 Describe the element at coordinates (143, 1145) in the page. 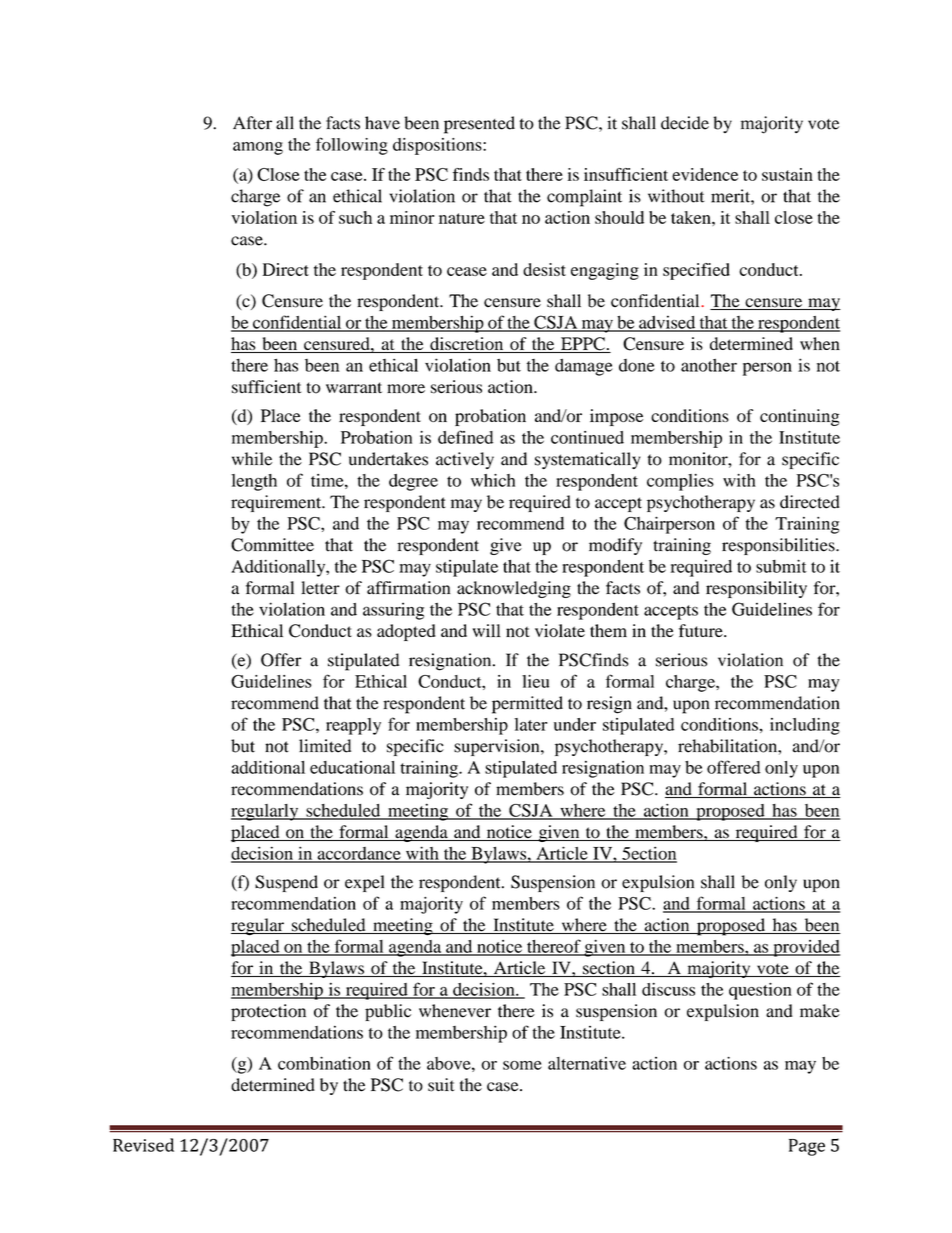

I see `Revised` at that location.
